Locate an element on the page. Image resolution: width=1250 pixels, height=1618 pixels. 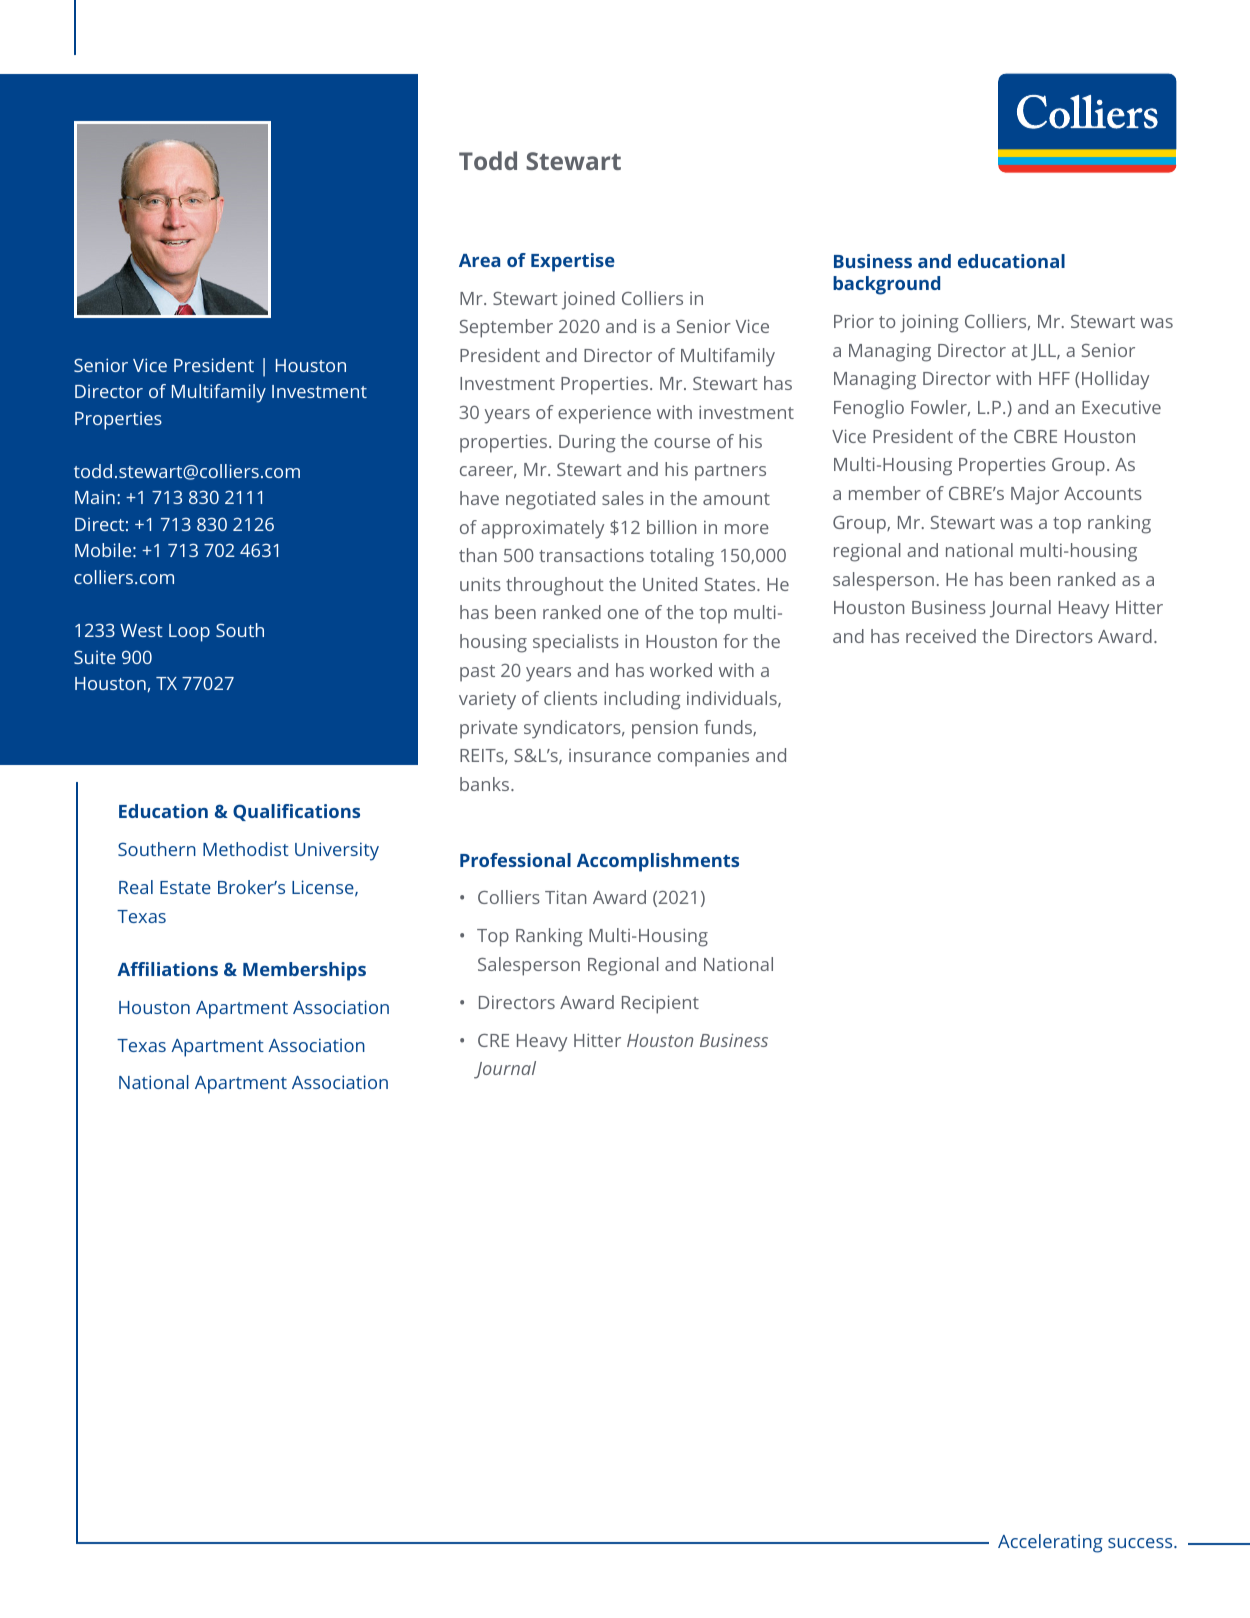
received is located at coordinates (941, 636).
